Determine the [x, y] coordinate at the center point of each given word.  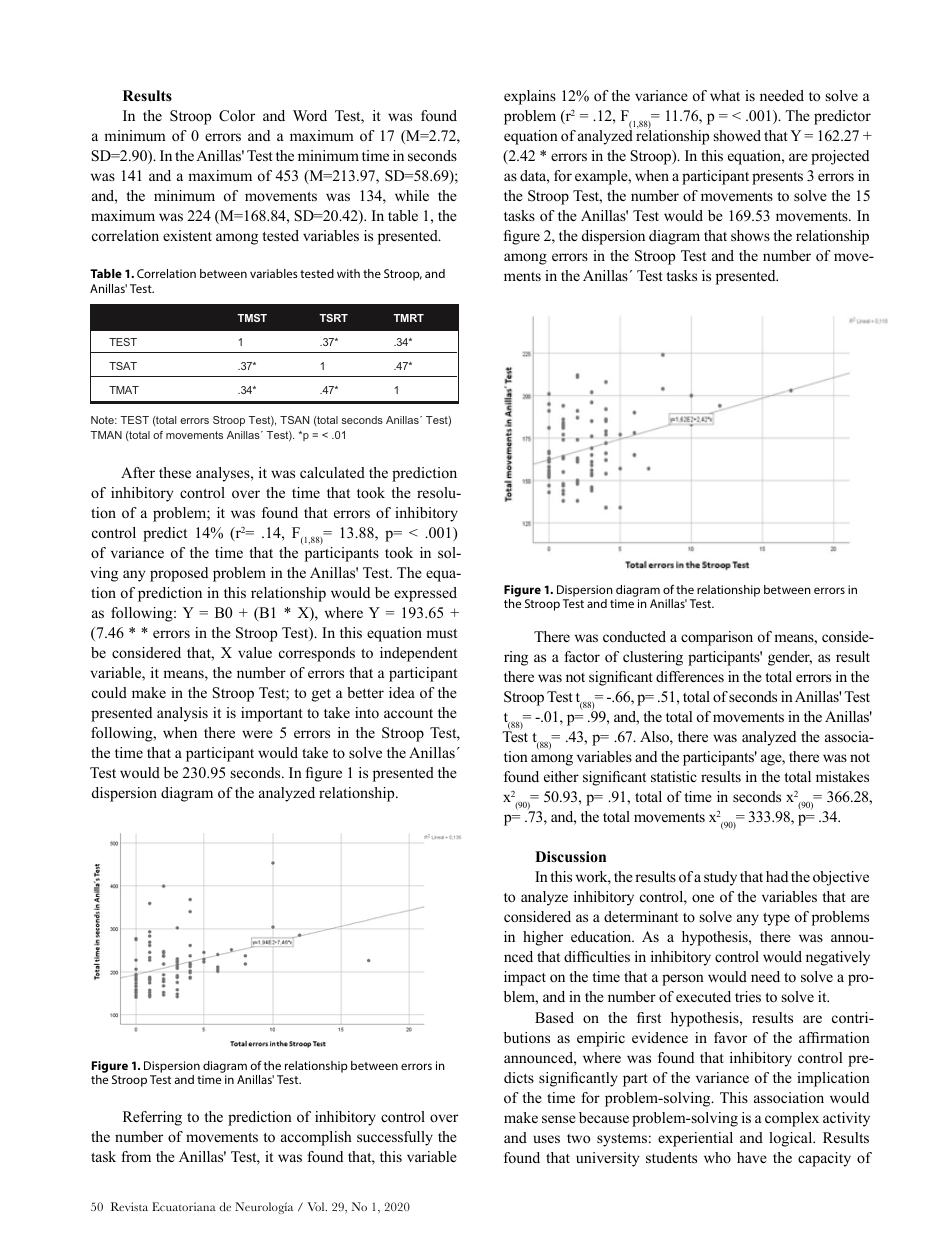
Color [237, 116]
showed [737, 135]
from [136, 1156]
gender [790, 658]
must [441, 633]
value [255, 652]
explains [530, 97]
